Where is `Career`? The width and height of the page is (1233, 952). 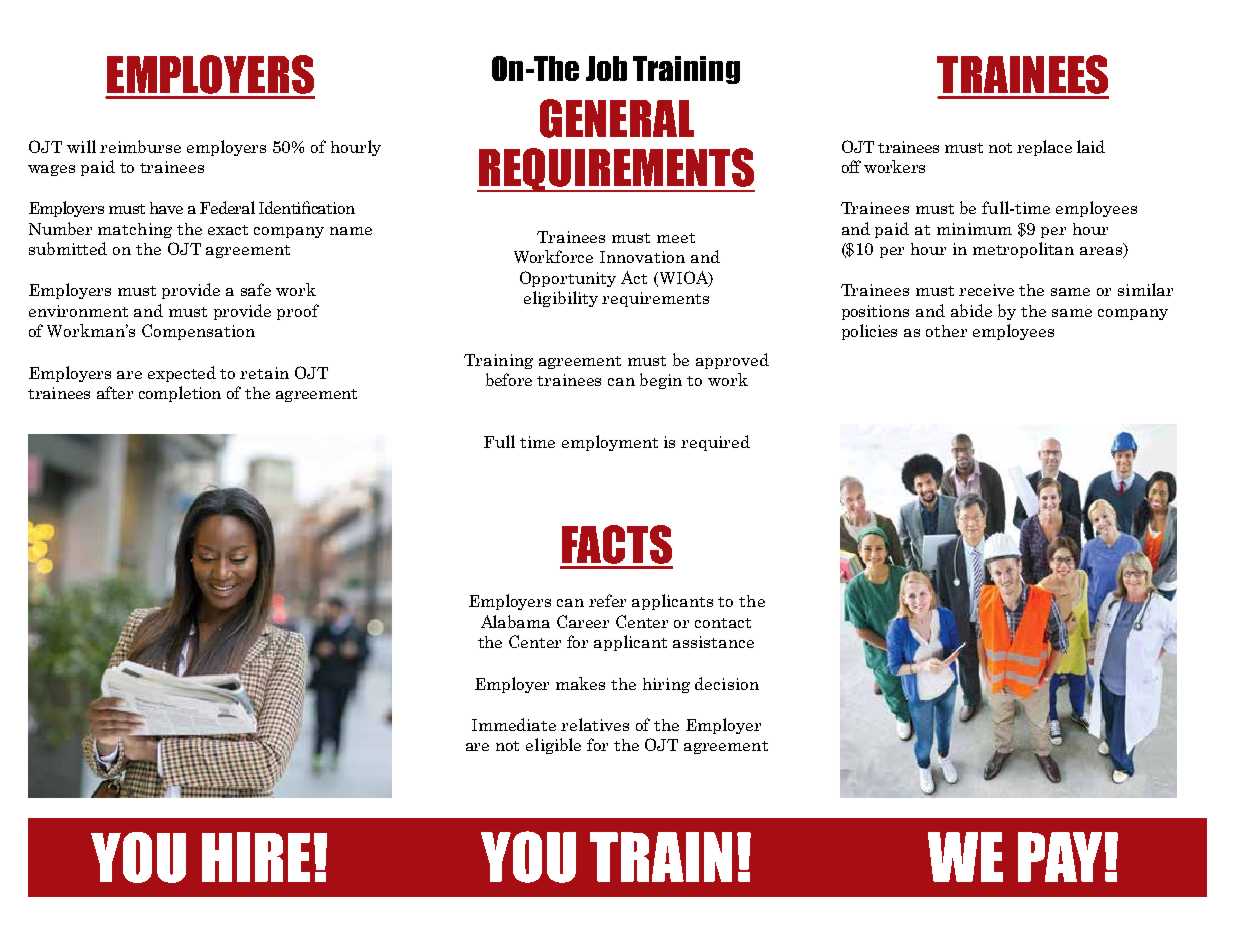 Career is located at coordinates (583, 621).
